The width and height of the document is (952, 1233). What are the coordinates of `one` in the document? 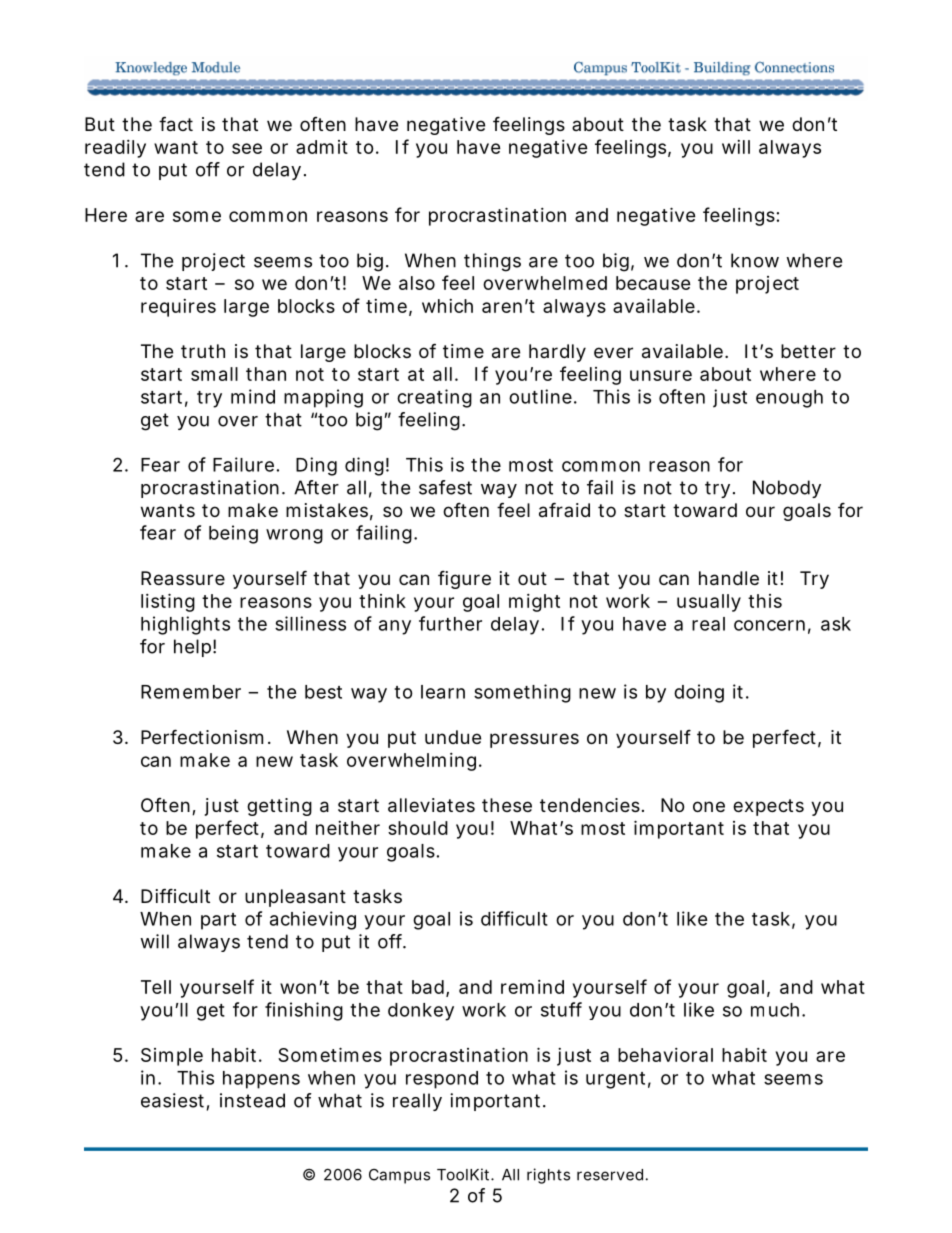 It's located at (709, 806).
